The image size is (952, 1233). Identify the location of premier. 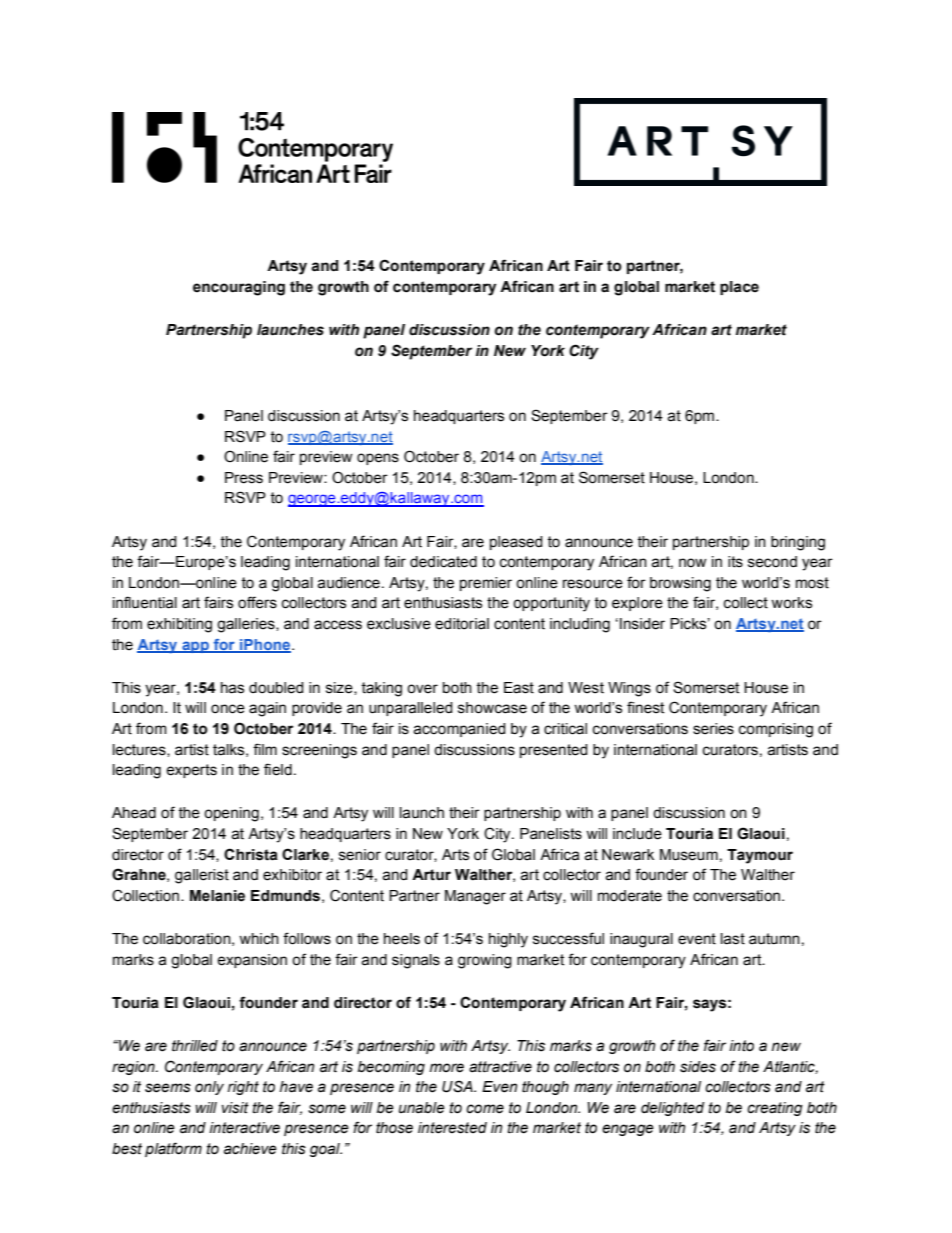
(486, 584).
